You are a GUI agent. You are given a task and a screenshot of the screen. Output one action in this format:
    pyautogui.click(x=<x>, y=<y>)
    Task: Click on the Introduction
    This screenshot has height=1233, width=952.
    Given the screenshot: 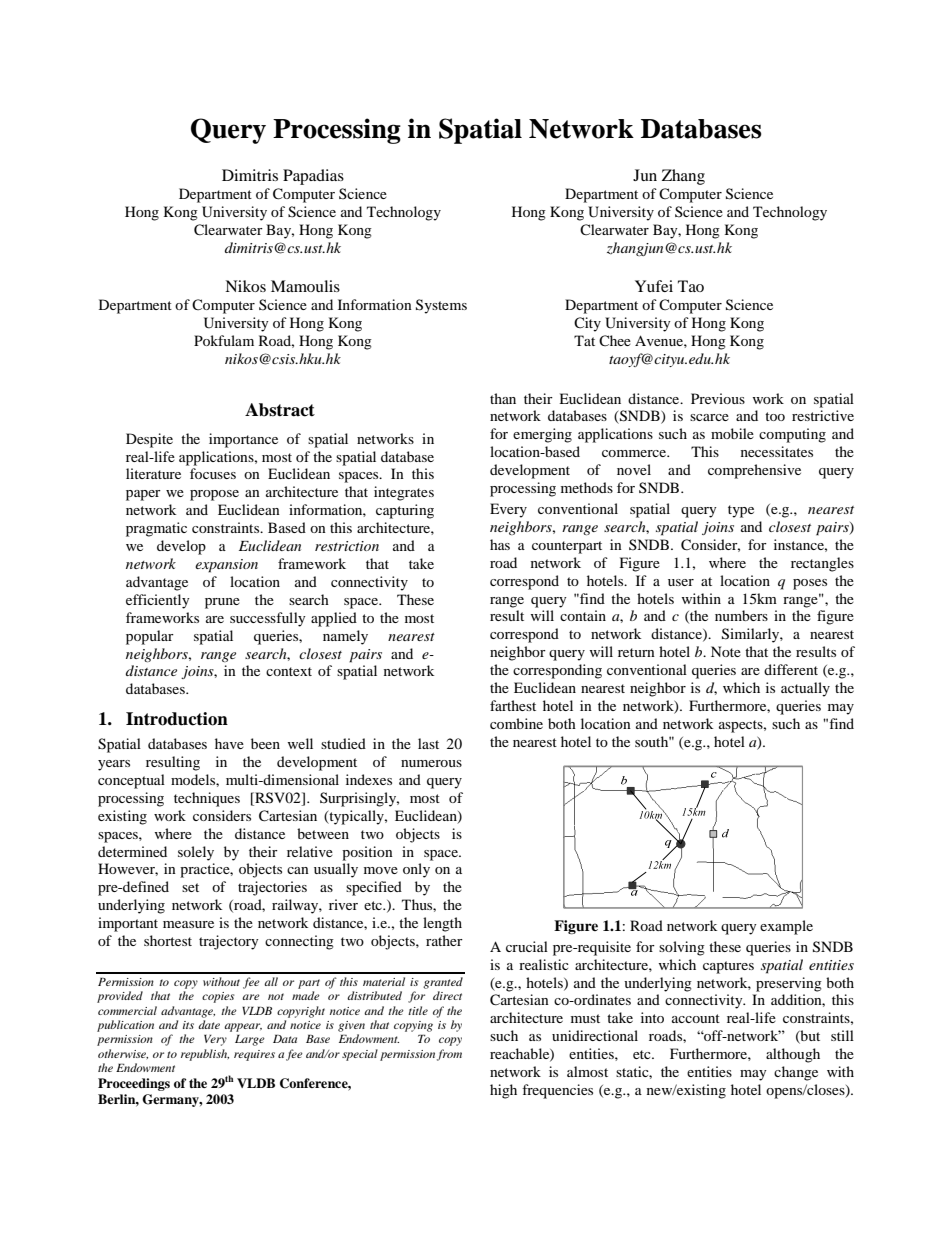 What is the action you would take?
    pyautogui.click(x=177, y=719)
